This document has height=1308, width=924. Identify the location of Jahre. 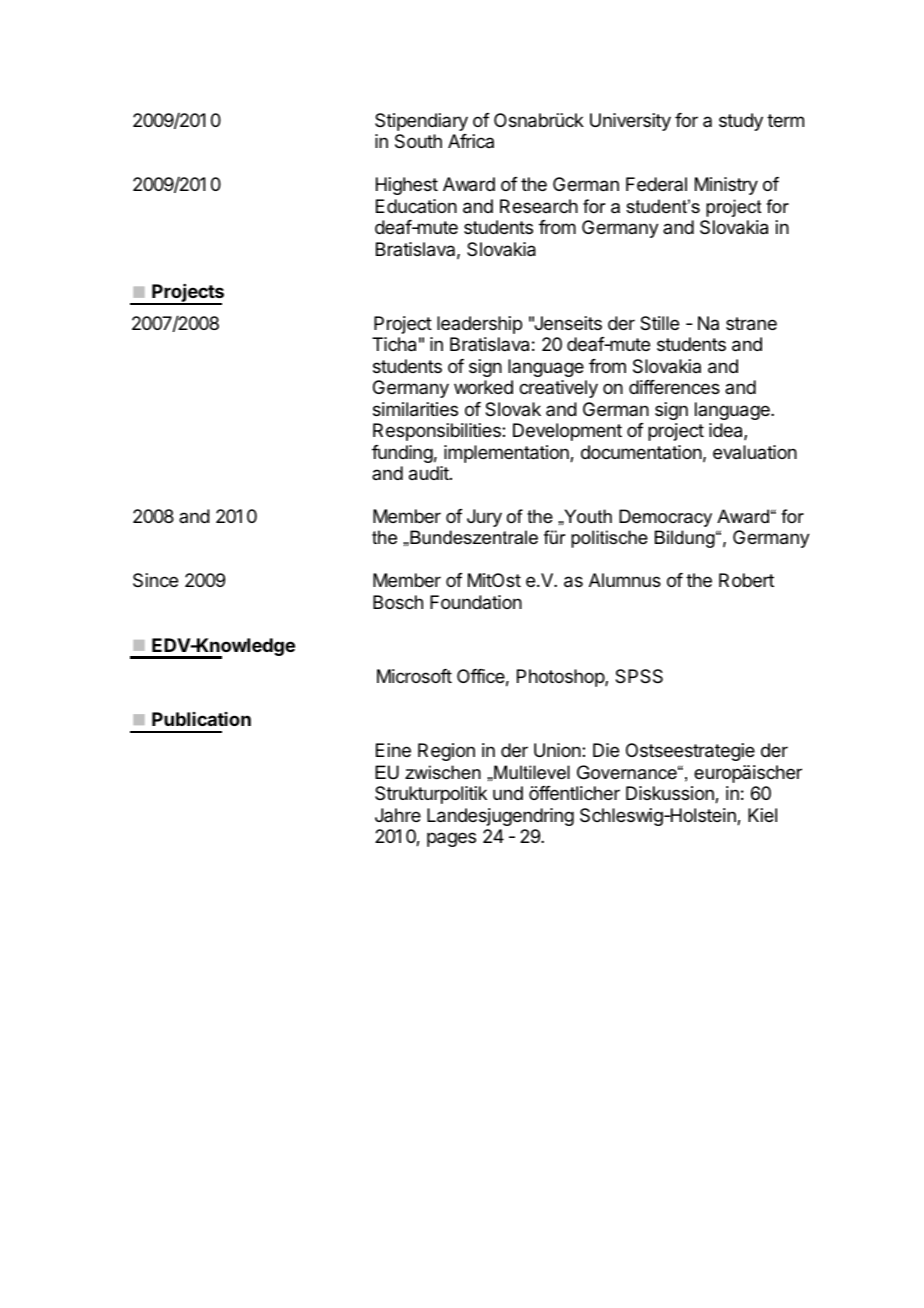
(398, 815).
